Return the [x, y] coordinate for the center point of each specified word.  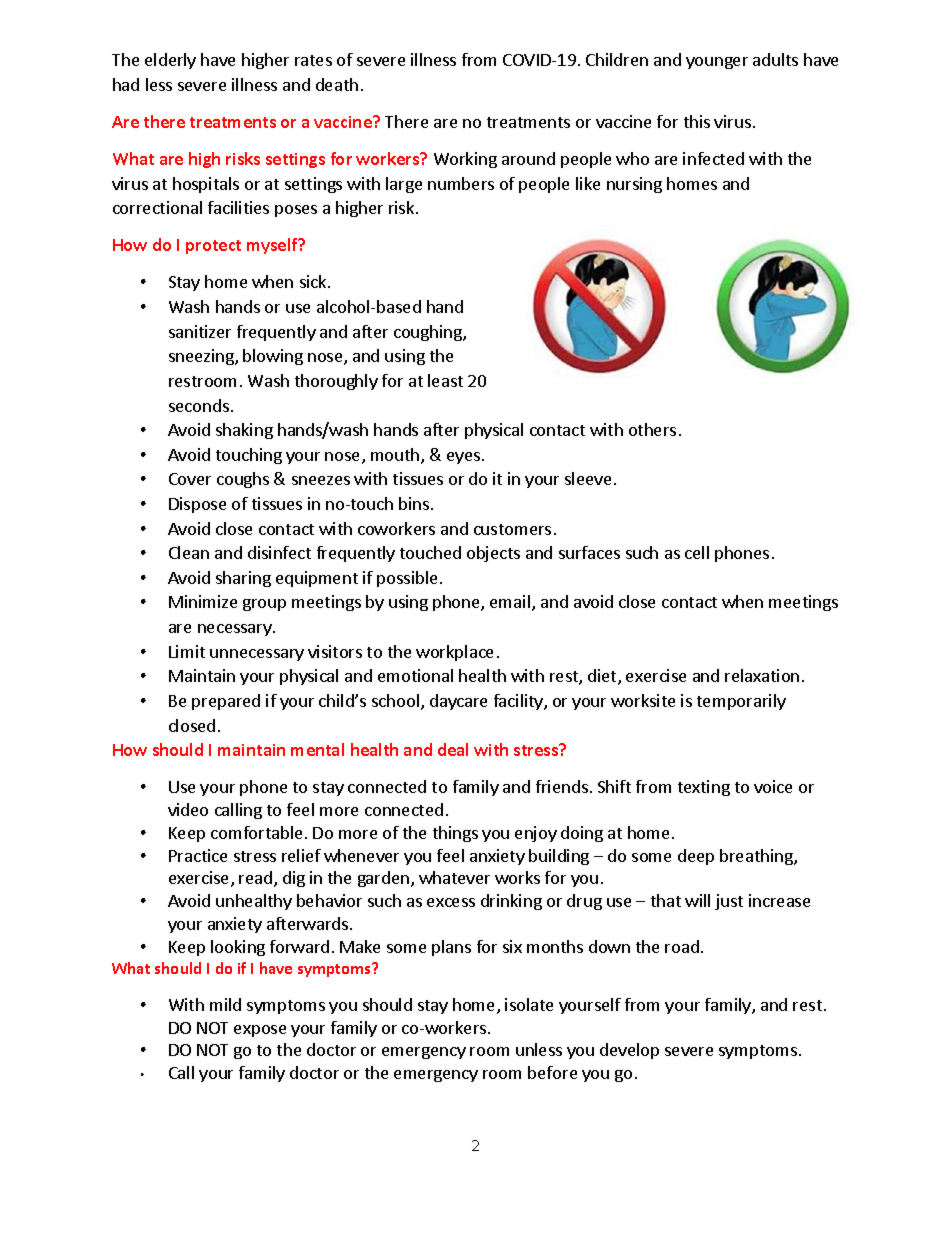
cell [697, 552]
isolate [529, 1004]
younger [717, 63]
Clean [189, 552]
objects [493, 554]
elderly [170, 61]
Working [465, 160]
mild [225, 1004]
